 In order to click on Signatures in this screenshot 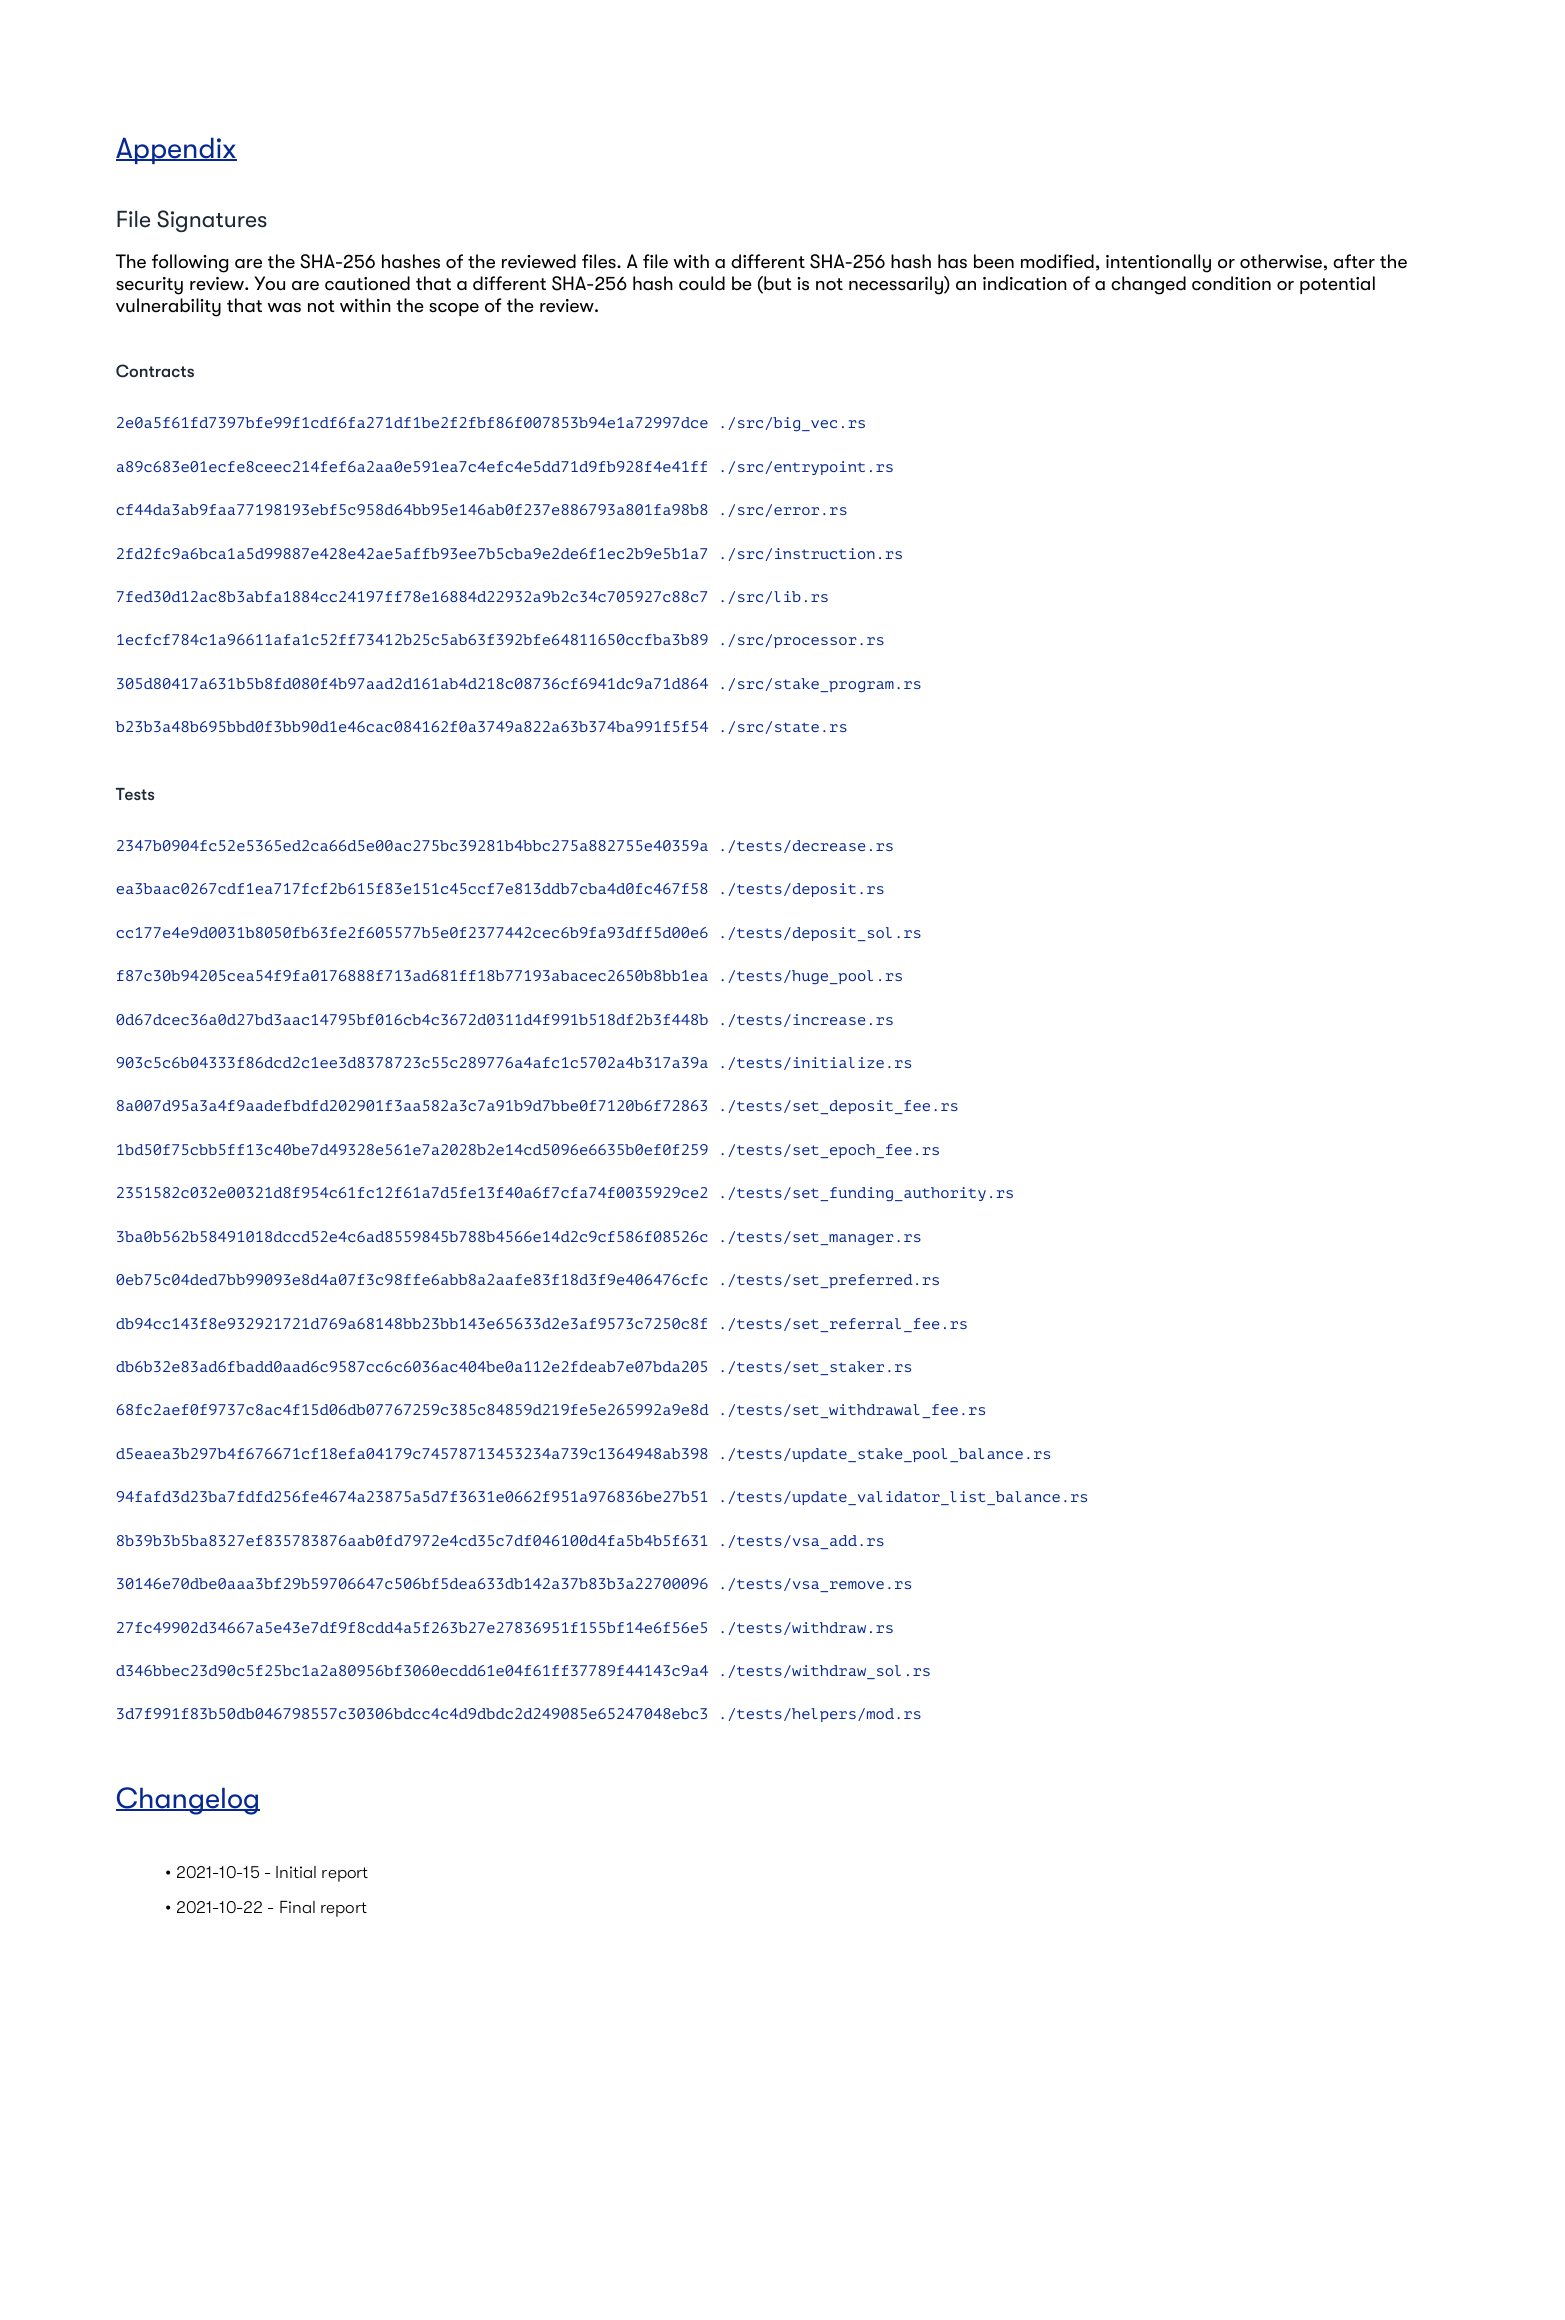, I will do `click(212, 221)`.
